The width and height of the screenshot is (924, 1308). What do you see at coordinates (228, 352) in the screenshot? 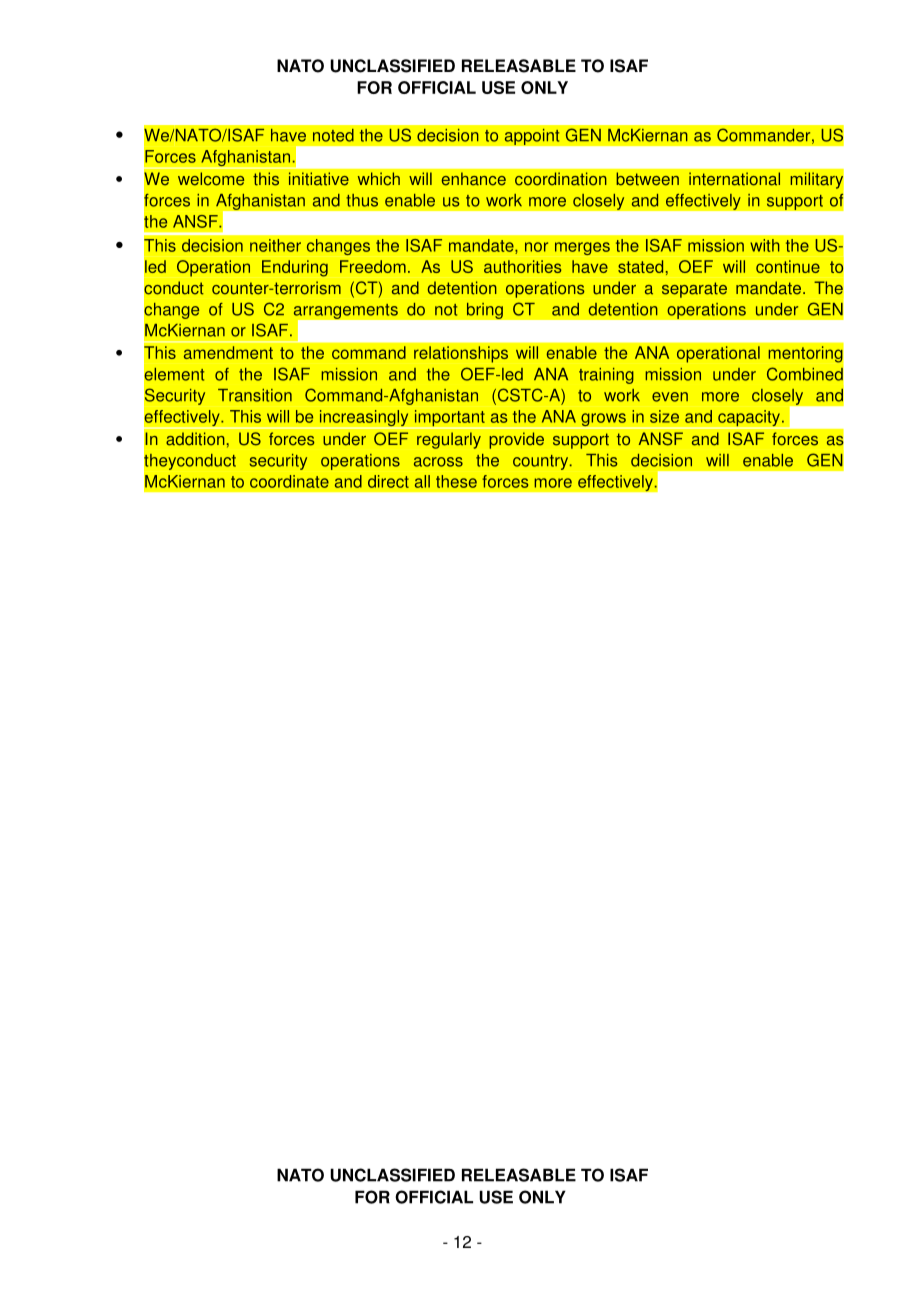
I see `amendment` at bounding box center [228, 352].
